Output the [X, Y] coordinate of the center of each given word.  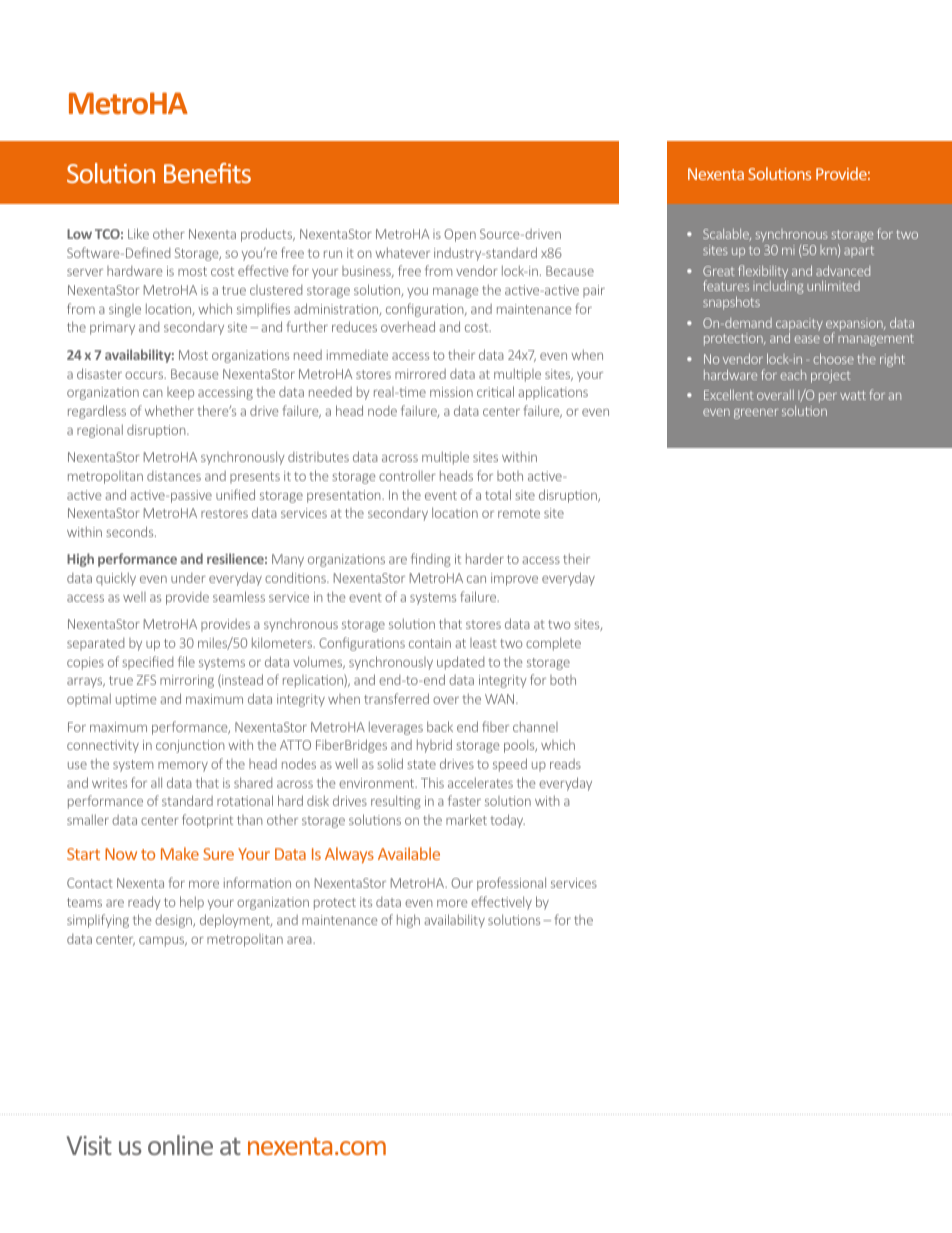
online [180, 1145]
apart [859, 251]
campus [163, 942]
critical [495, 391]
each [793, 375]
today [507, 821]
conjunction [190, 746]
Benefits [207, 173]
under [188, 578]
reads [565, 764]
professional [511, 884]
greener [756, 414]
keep [180, 393]
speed [510, 765]
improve [514, 579]
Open [460, 235]
